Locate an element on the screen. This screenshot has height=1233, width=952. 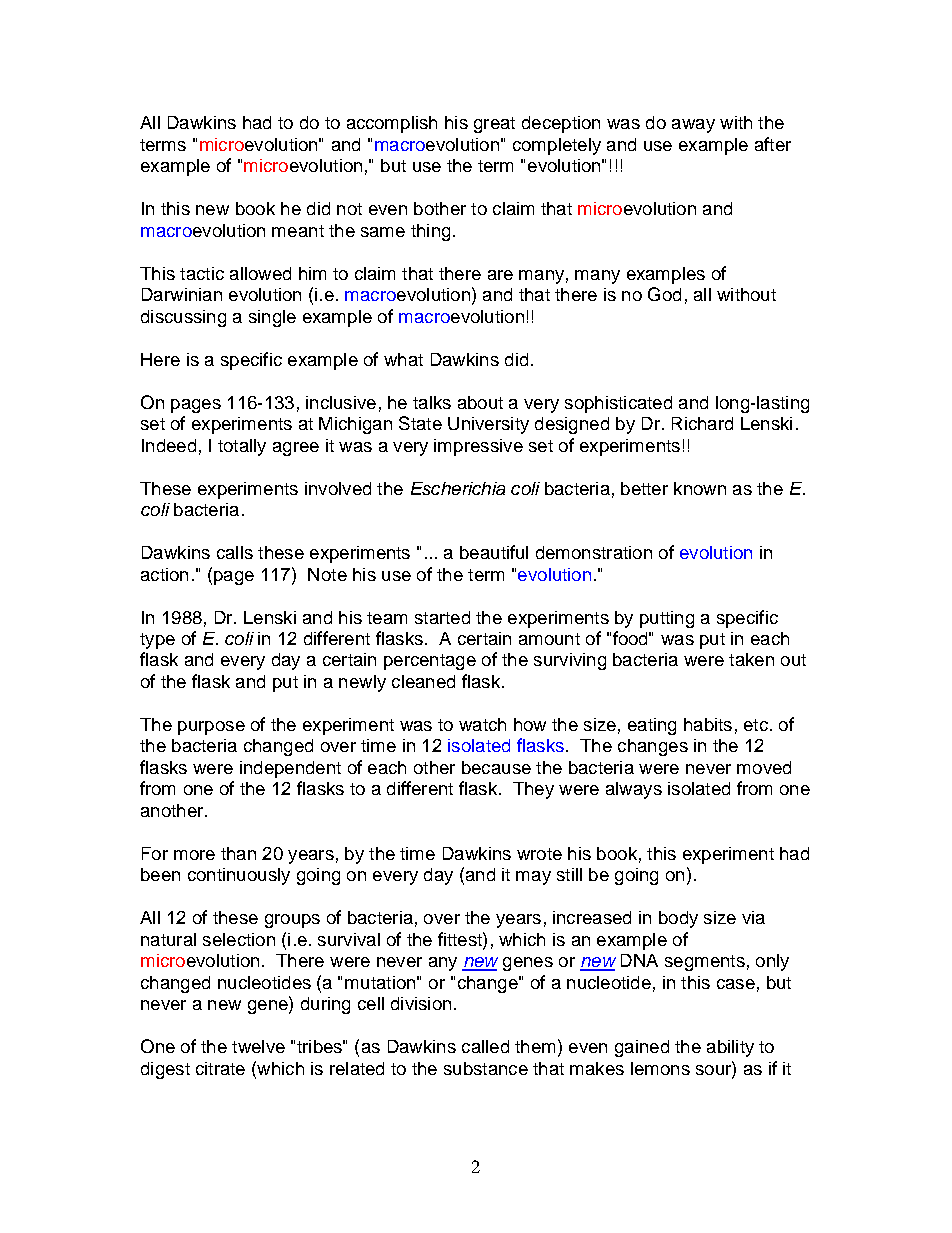
cleaned is located at coordinates (423, 681).
